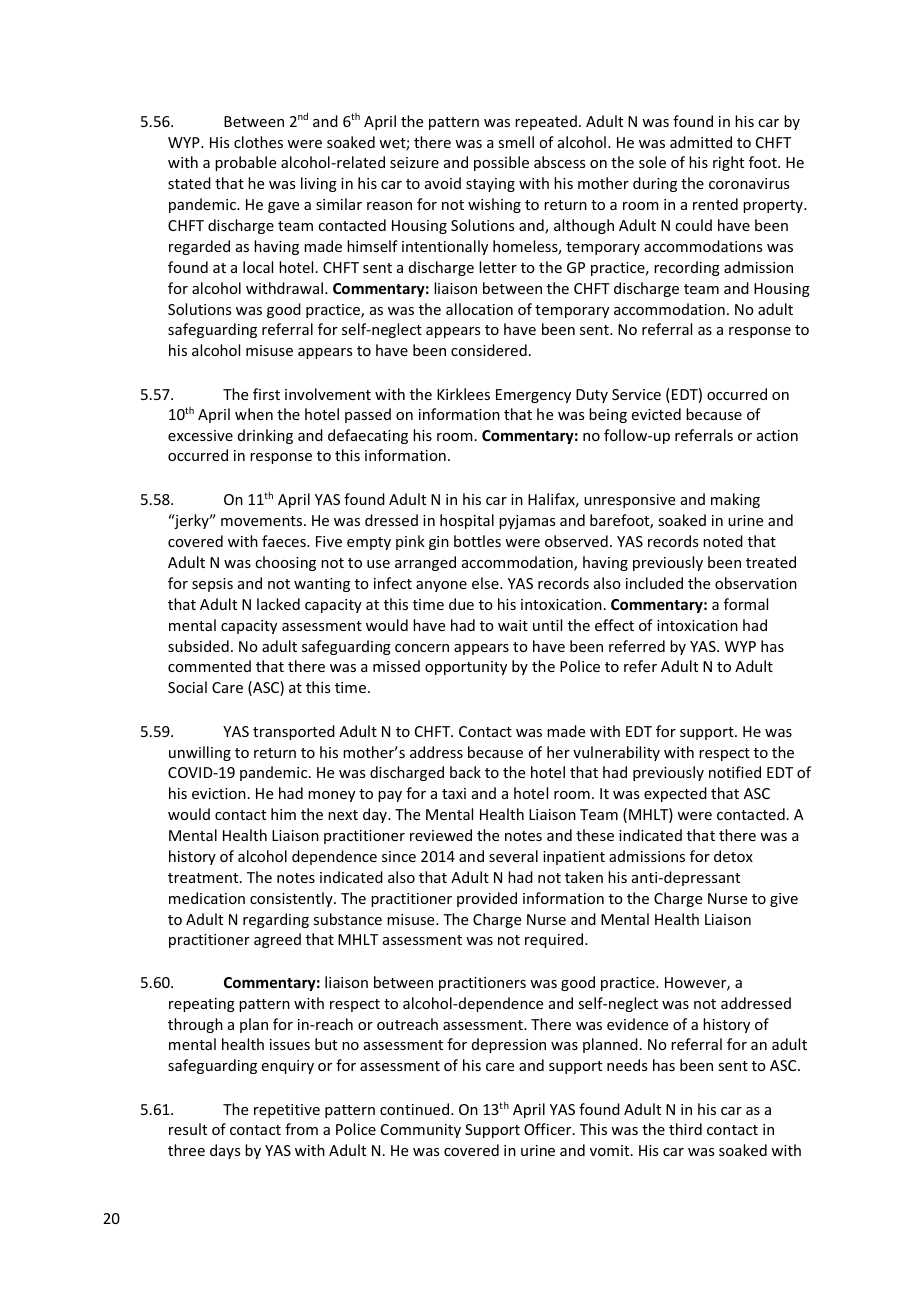 The width and height of the screenshot is (924, 1308). What do you see at coordinates (746, 604) in the screenshot?
I see `formal` at bounding box center [746, 604].
